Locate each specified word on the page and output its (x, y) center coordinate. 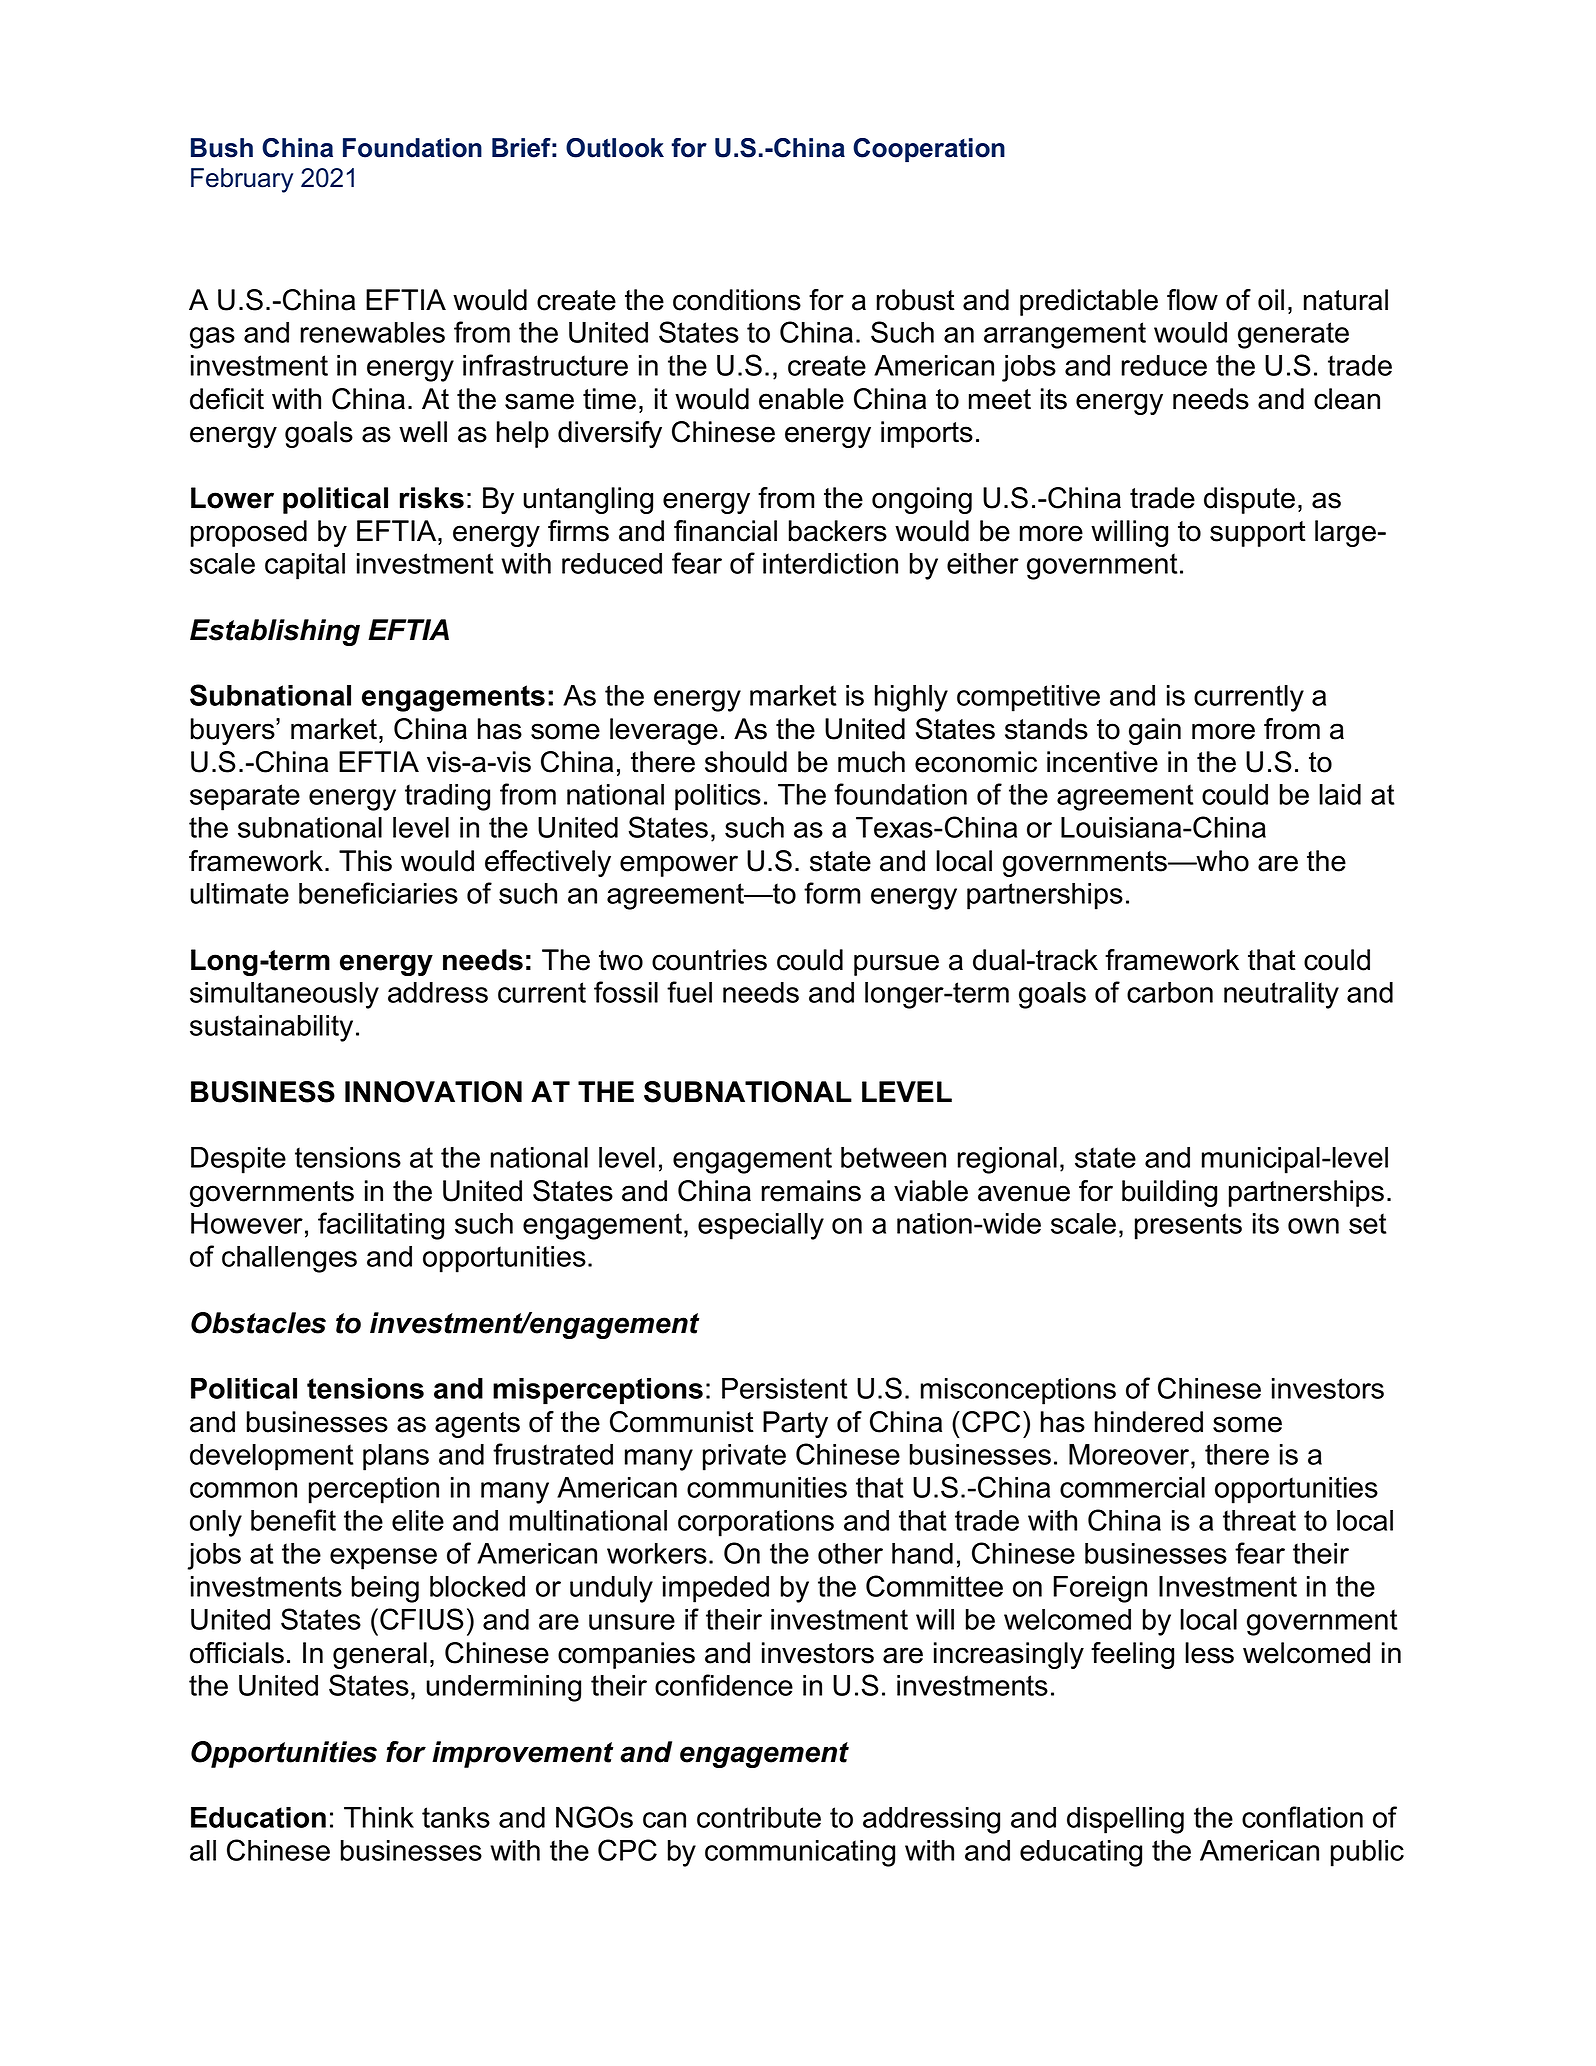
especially (761, 1226)
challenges (289, 1259)
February (242, 180)
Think (379, 1817)
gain (1155, 731)
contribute (759, 1817)
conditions (737, 300)
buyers (234, 731)
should (746, 762)
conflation (1302, 1817)
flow (1192, 300)
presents (1188, 1226)
